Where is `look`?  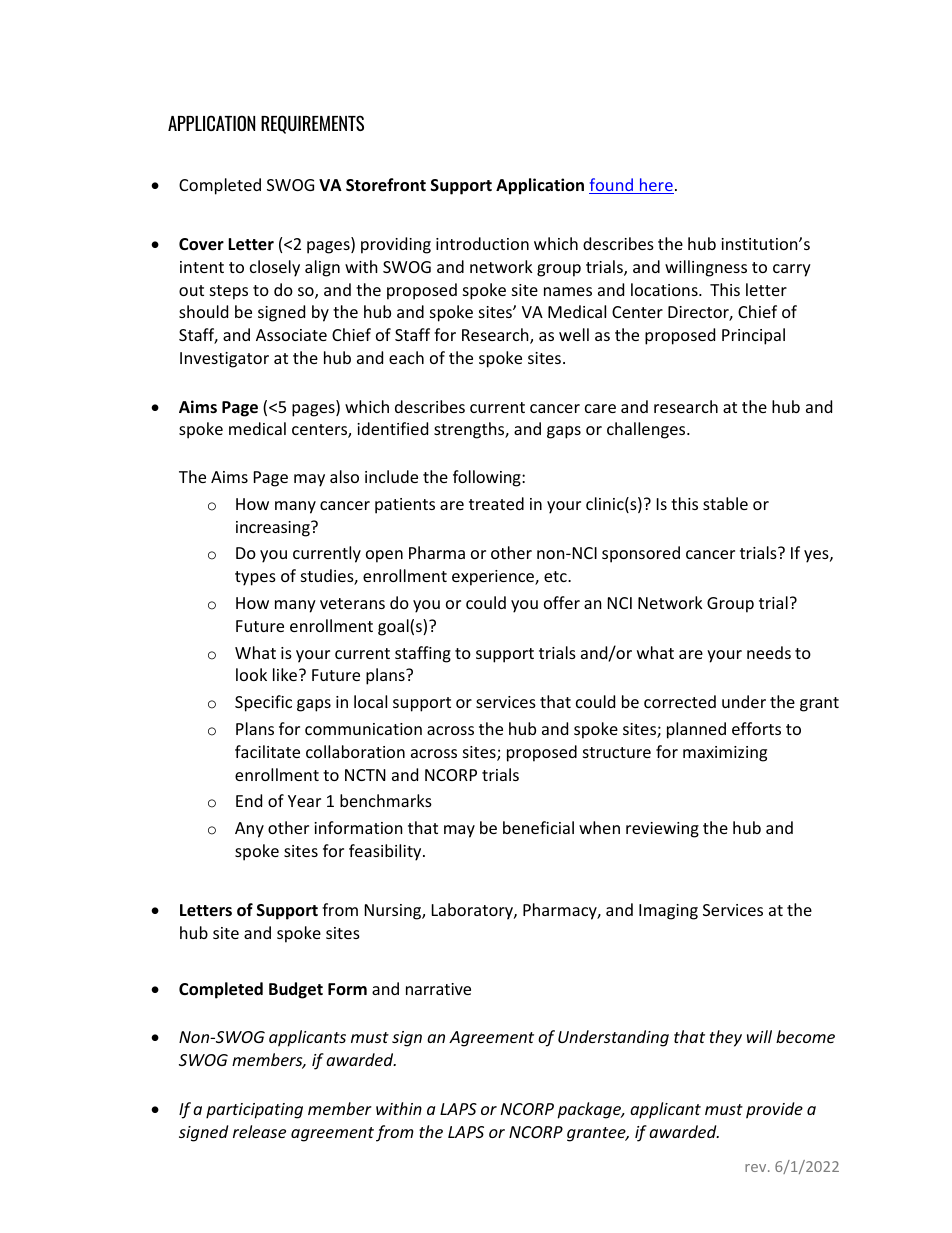 look is located at coordinates (251, 674).
